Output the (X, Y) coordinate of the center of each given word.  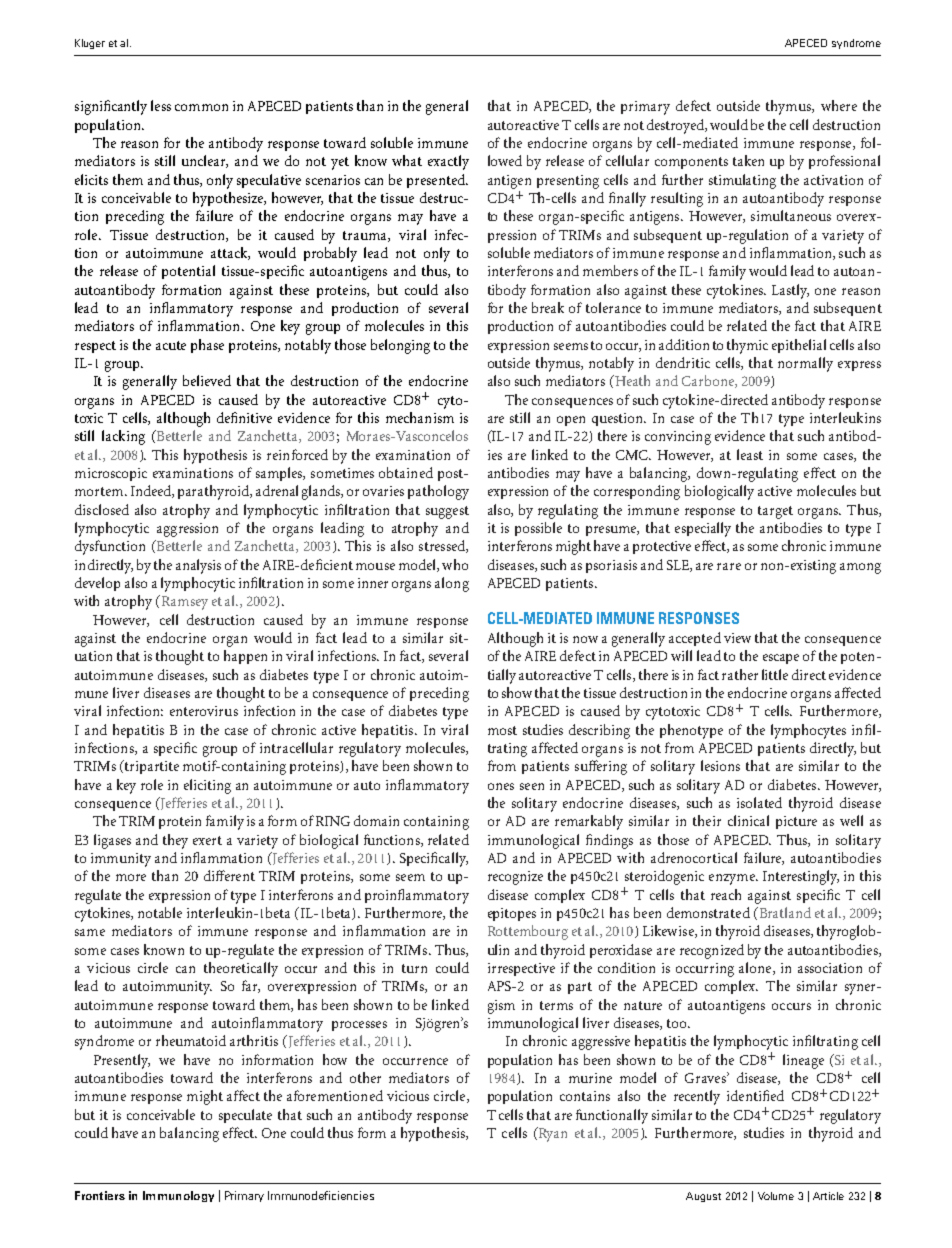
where (839, 105)
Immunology (178, 1196)
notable (160, 912)
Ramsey (183, 602)
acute (171, 345)
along (452, 584)
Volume (776, 1196)
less (161, 105)
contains (585, 1096)
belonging (400, 346)
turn (414, 968)
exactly (448, 162)
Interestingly (801, 877)
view (737, 638)
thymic (747, 346)
